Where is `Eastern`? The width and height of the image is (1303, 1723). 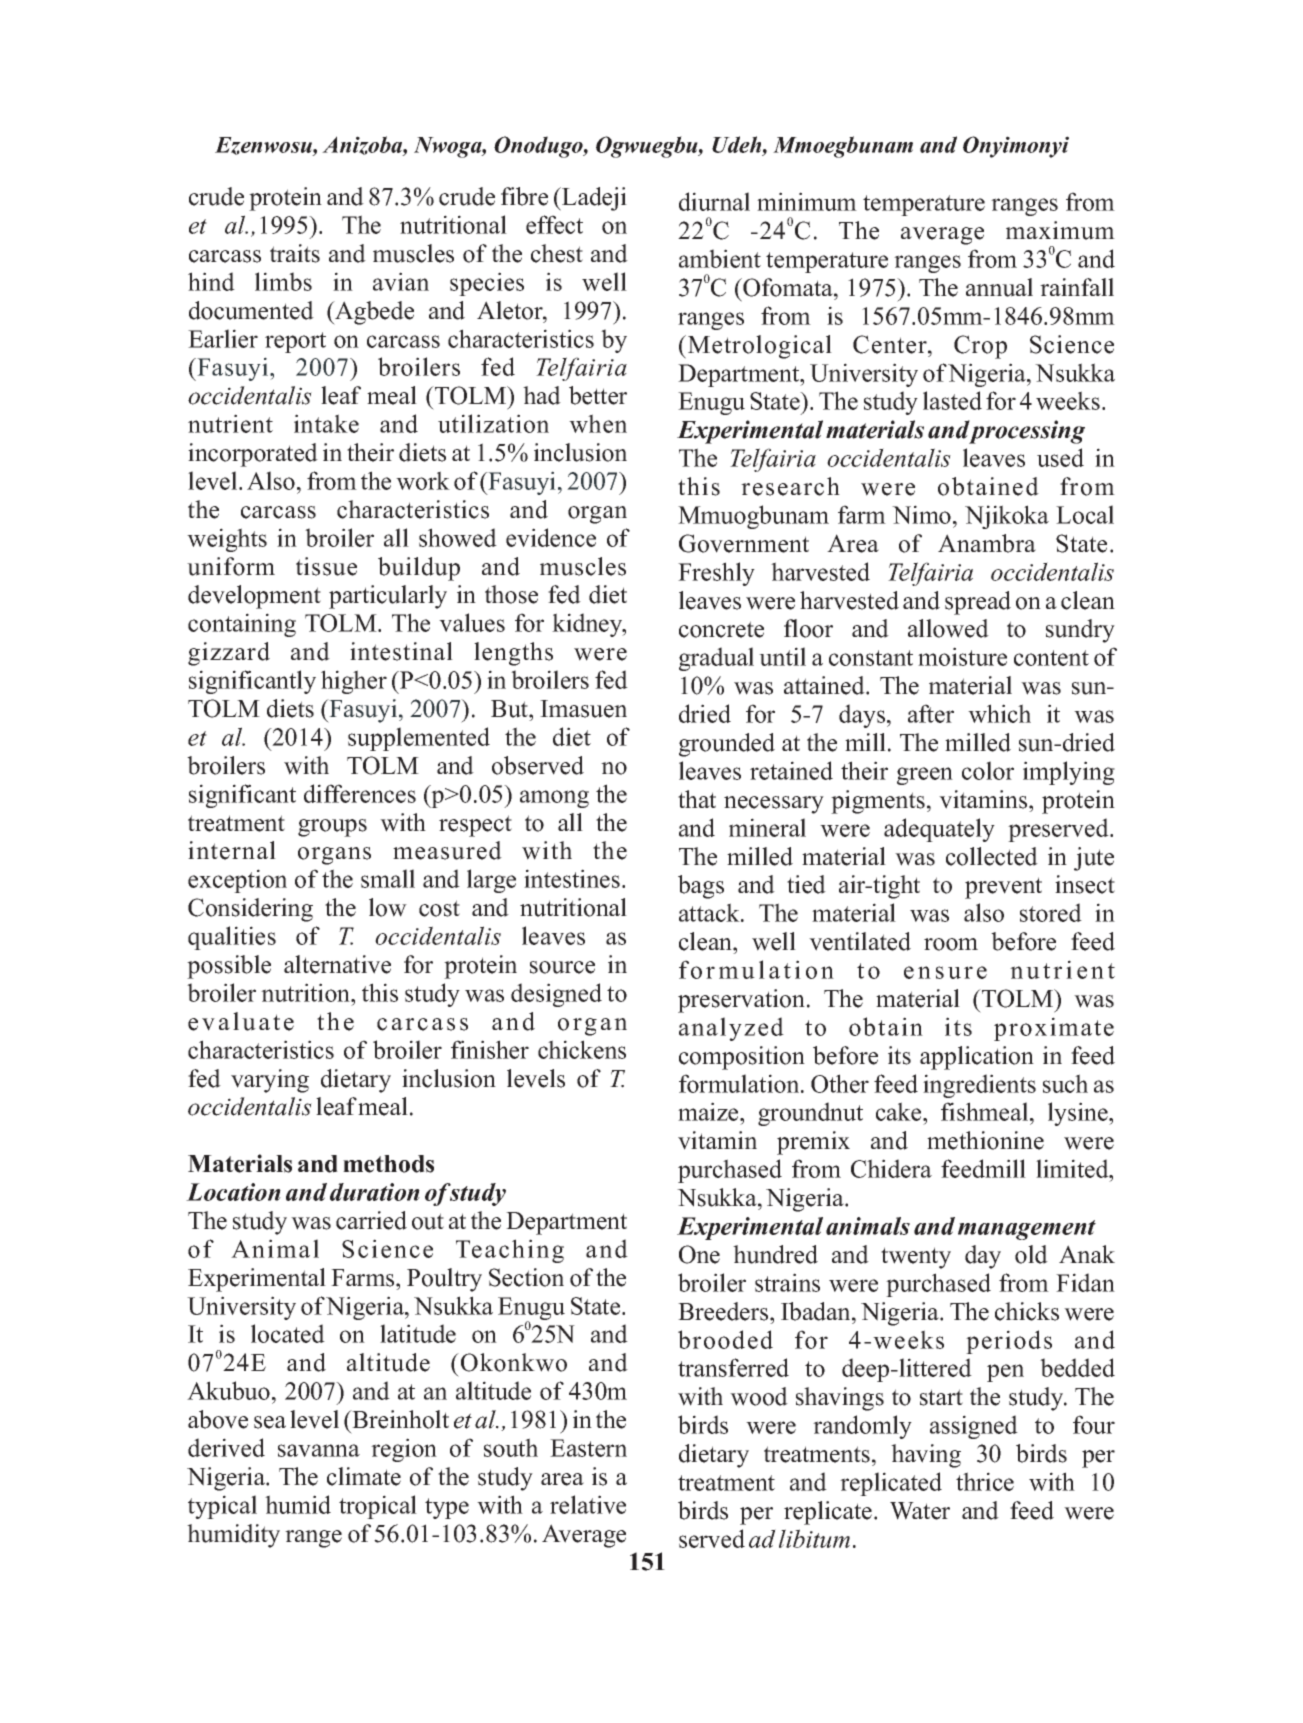 Eastern is located at coordinates (588, 1448).
